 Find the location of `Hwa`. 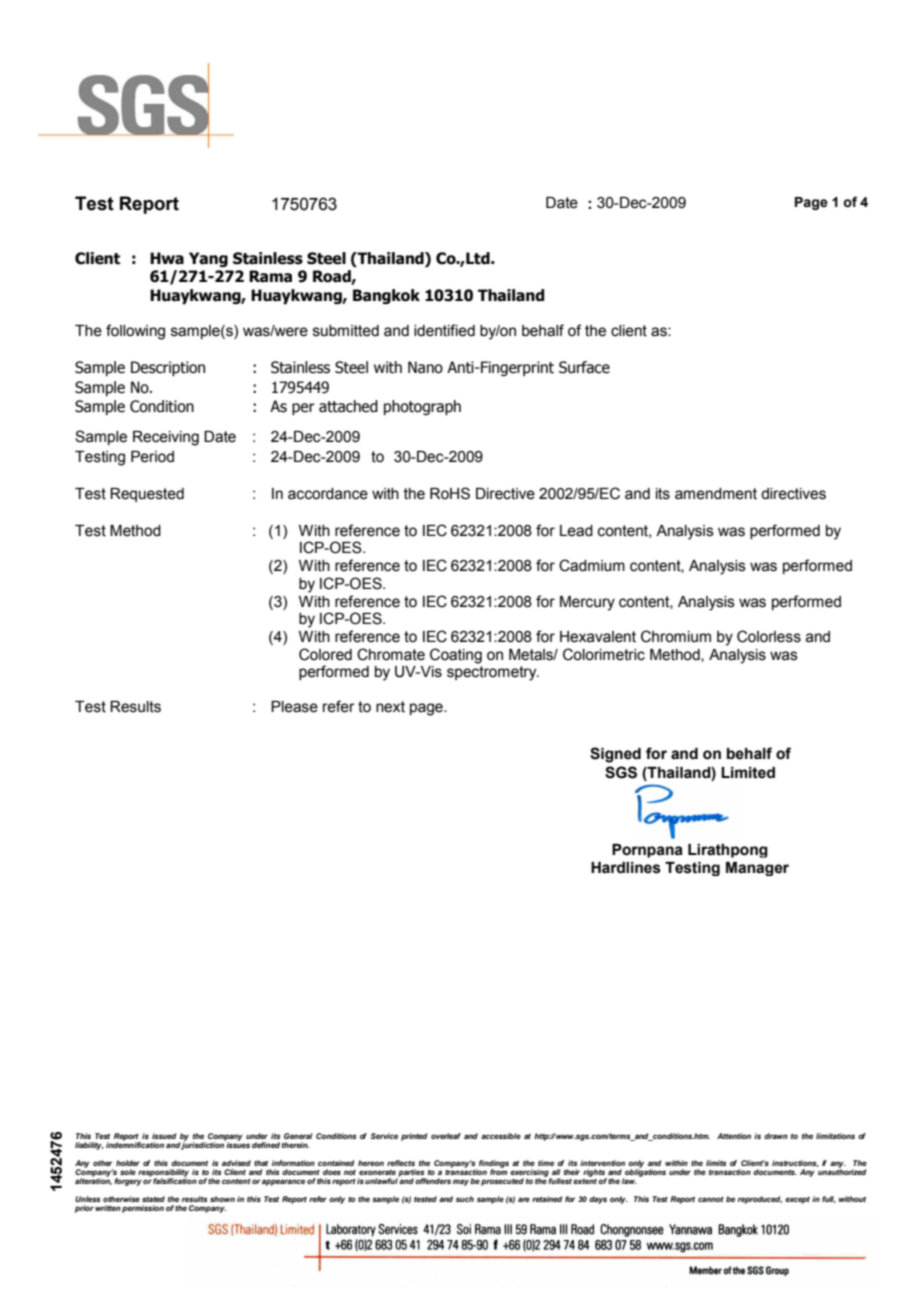

Hwa is located at coordinates (167, 258).
